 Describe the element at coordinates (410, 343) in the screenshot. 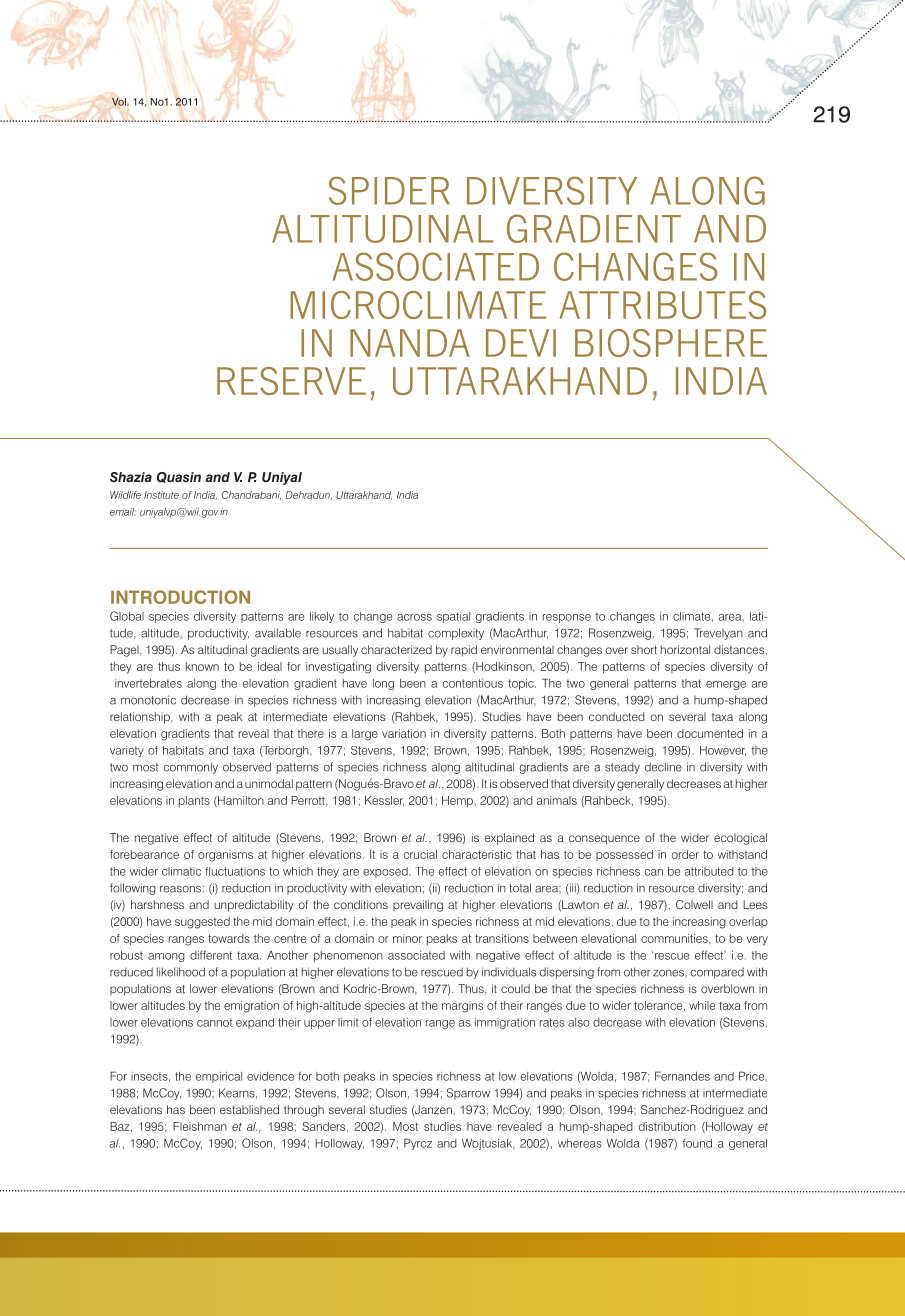

I see `NANDA` at that location.
